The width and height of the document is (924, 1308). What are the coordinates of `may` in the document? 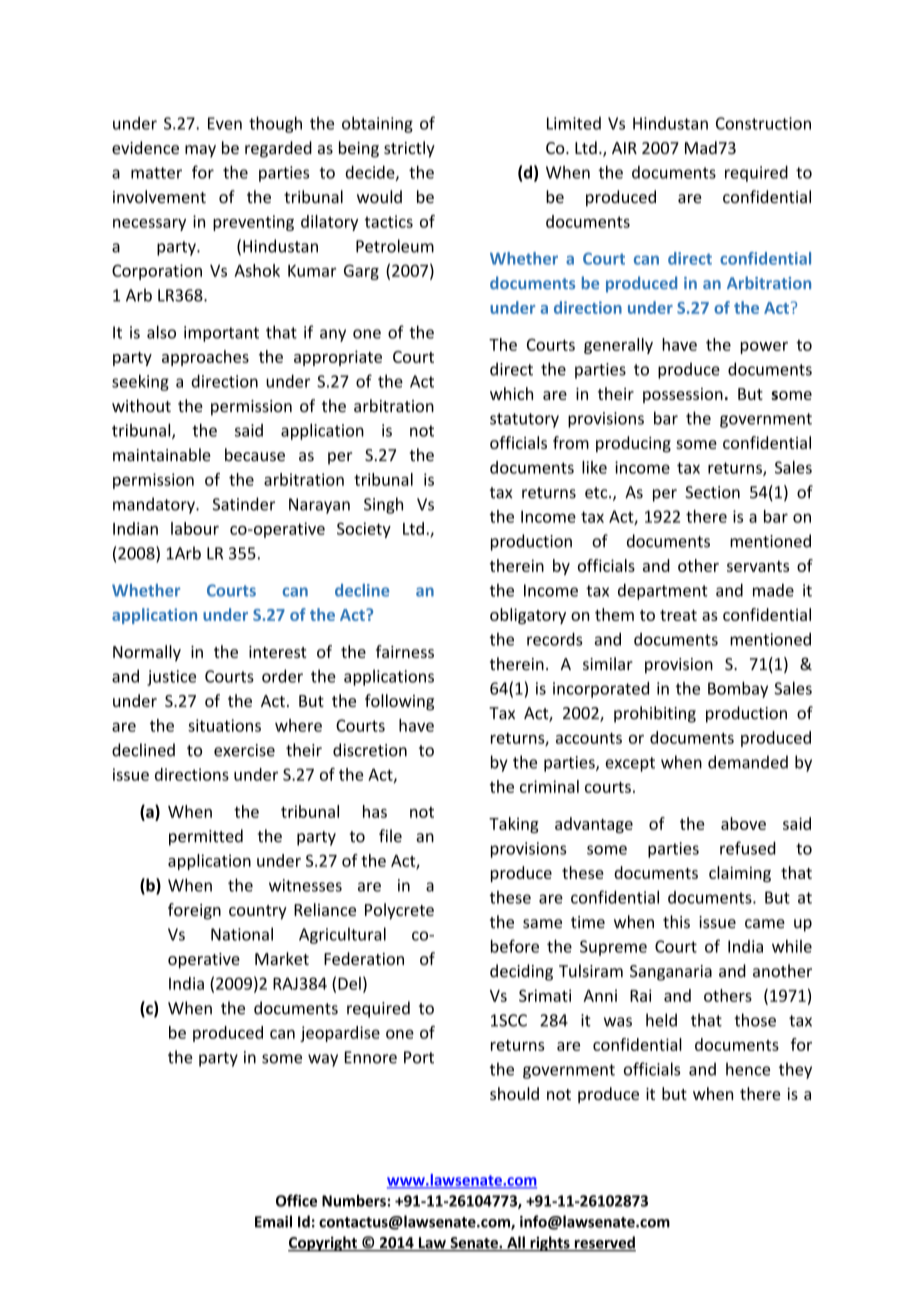 It's located at (200, 151).
